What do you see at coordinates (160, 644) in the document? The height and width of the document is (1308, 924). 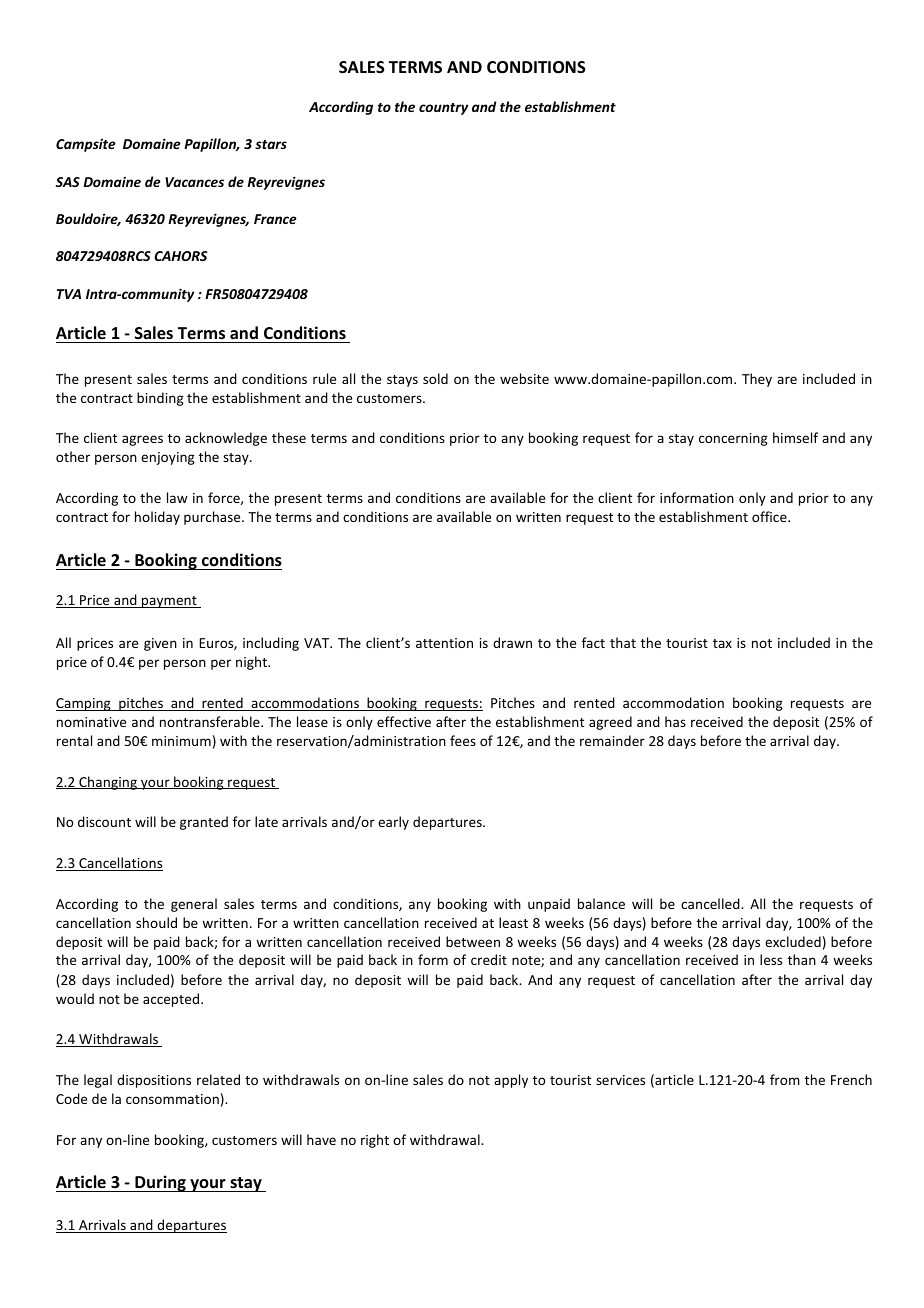 I see `given` at bounding box center [160, 644].
